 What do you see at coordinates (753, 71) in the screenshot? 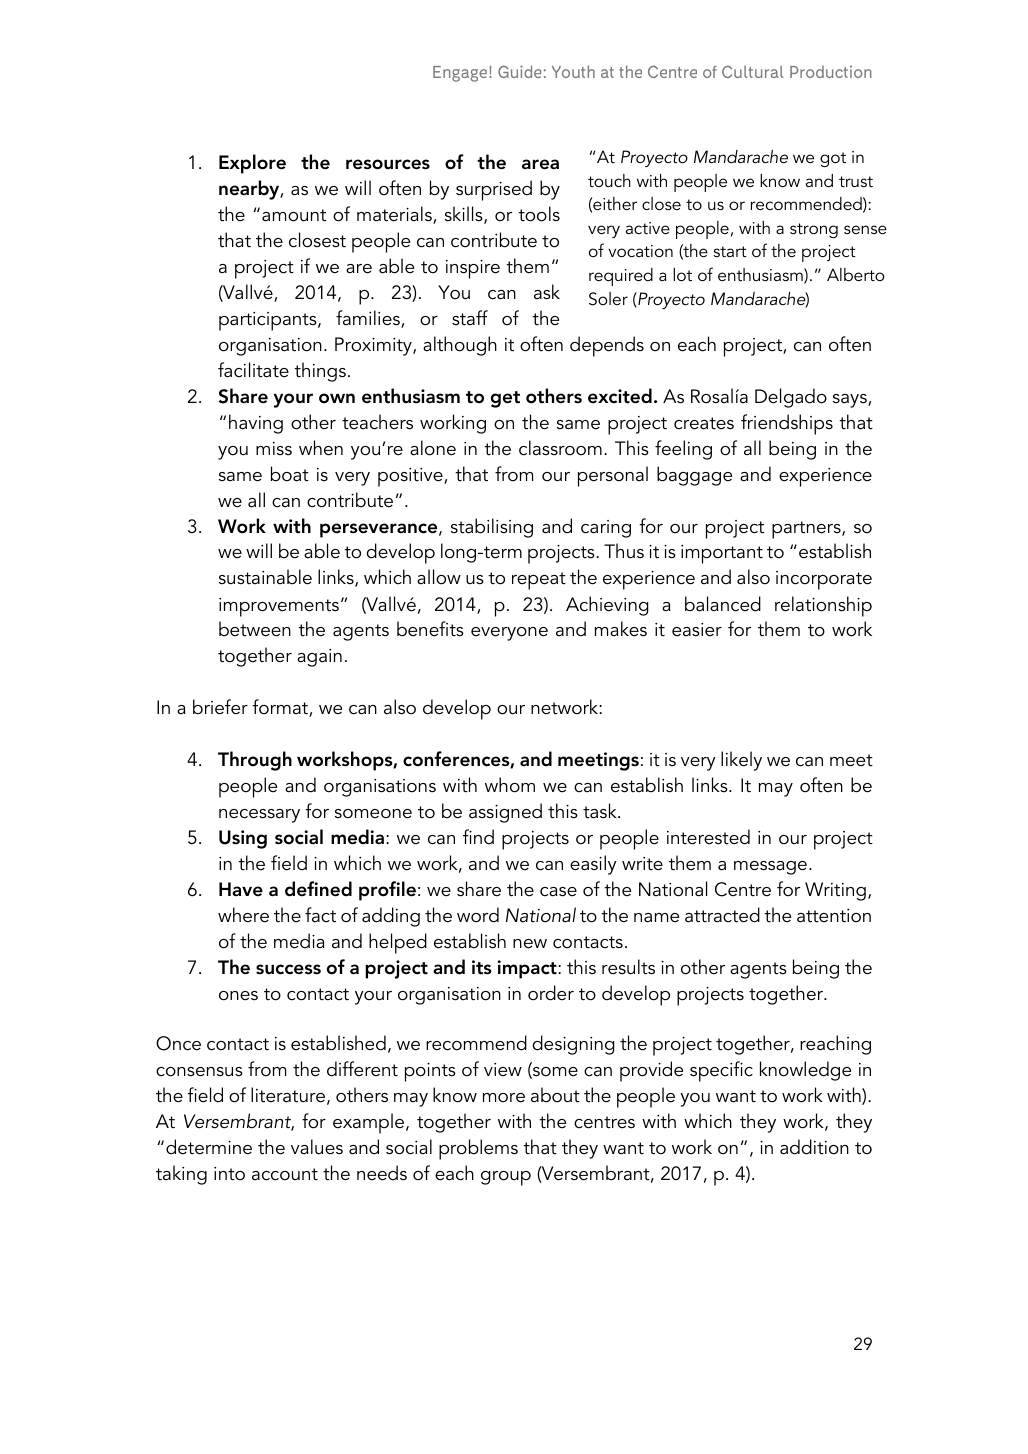
I see `Cultural` at bounding box center [753, 71].
